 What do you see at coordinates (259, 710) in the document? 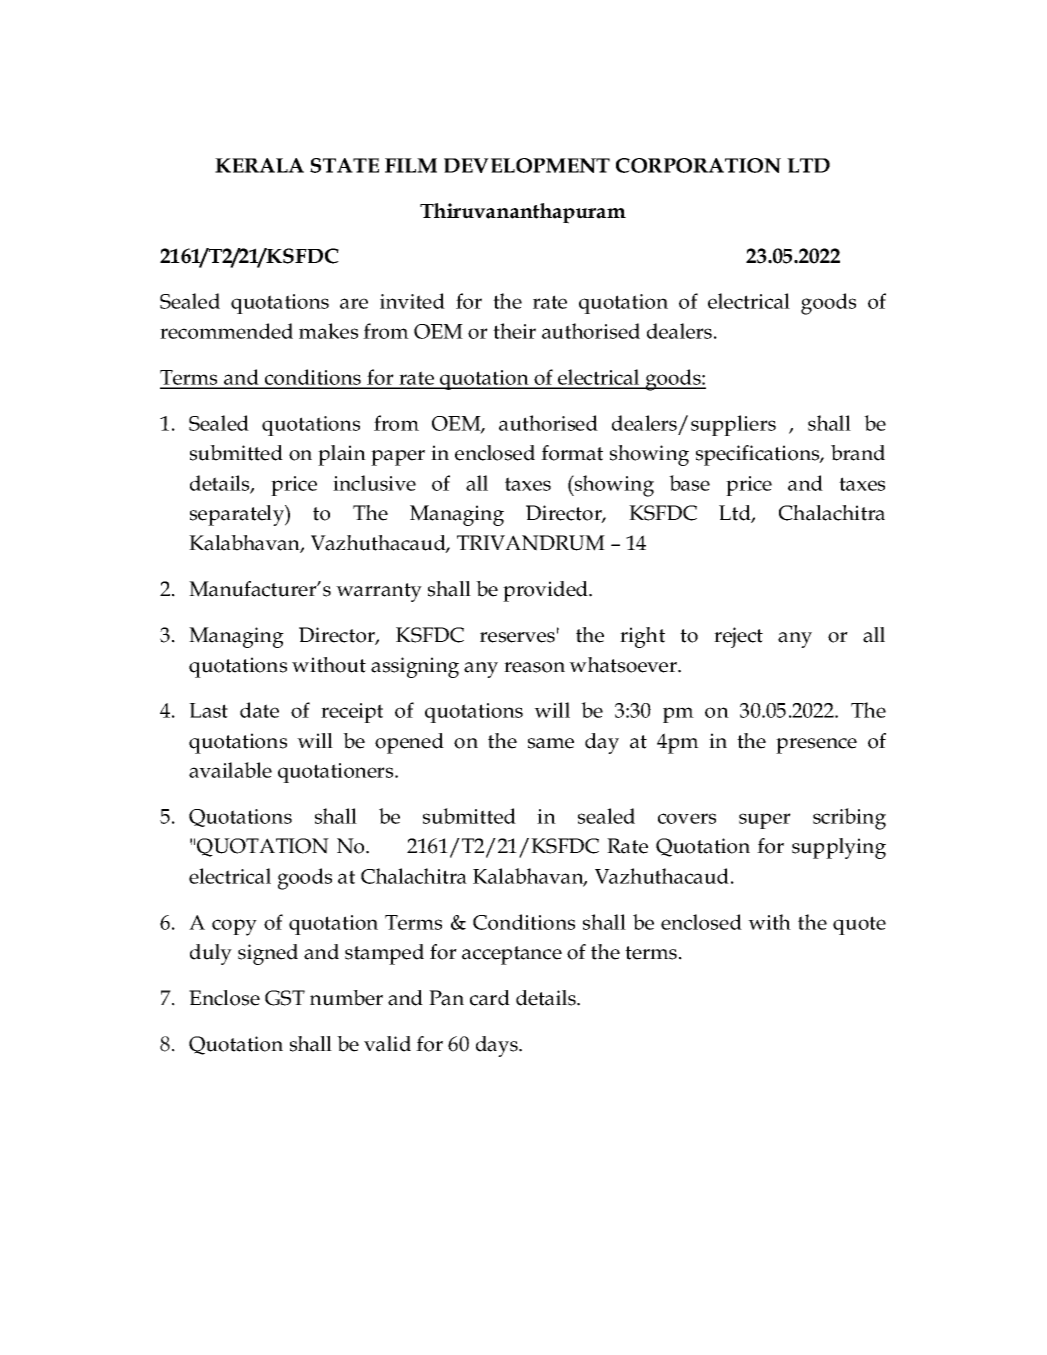
I see `date` at bounding box center [259, 710].
